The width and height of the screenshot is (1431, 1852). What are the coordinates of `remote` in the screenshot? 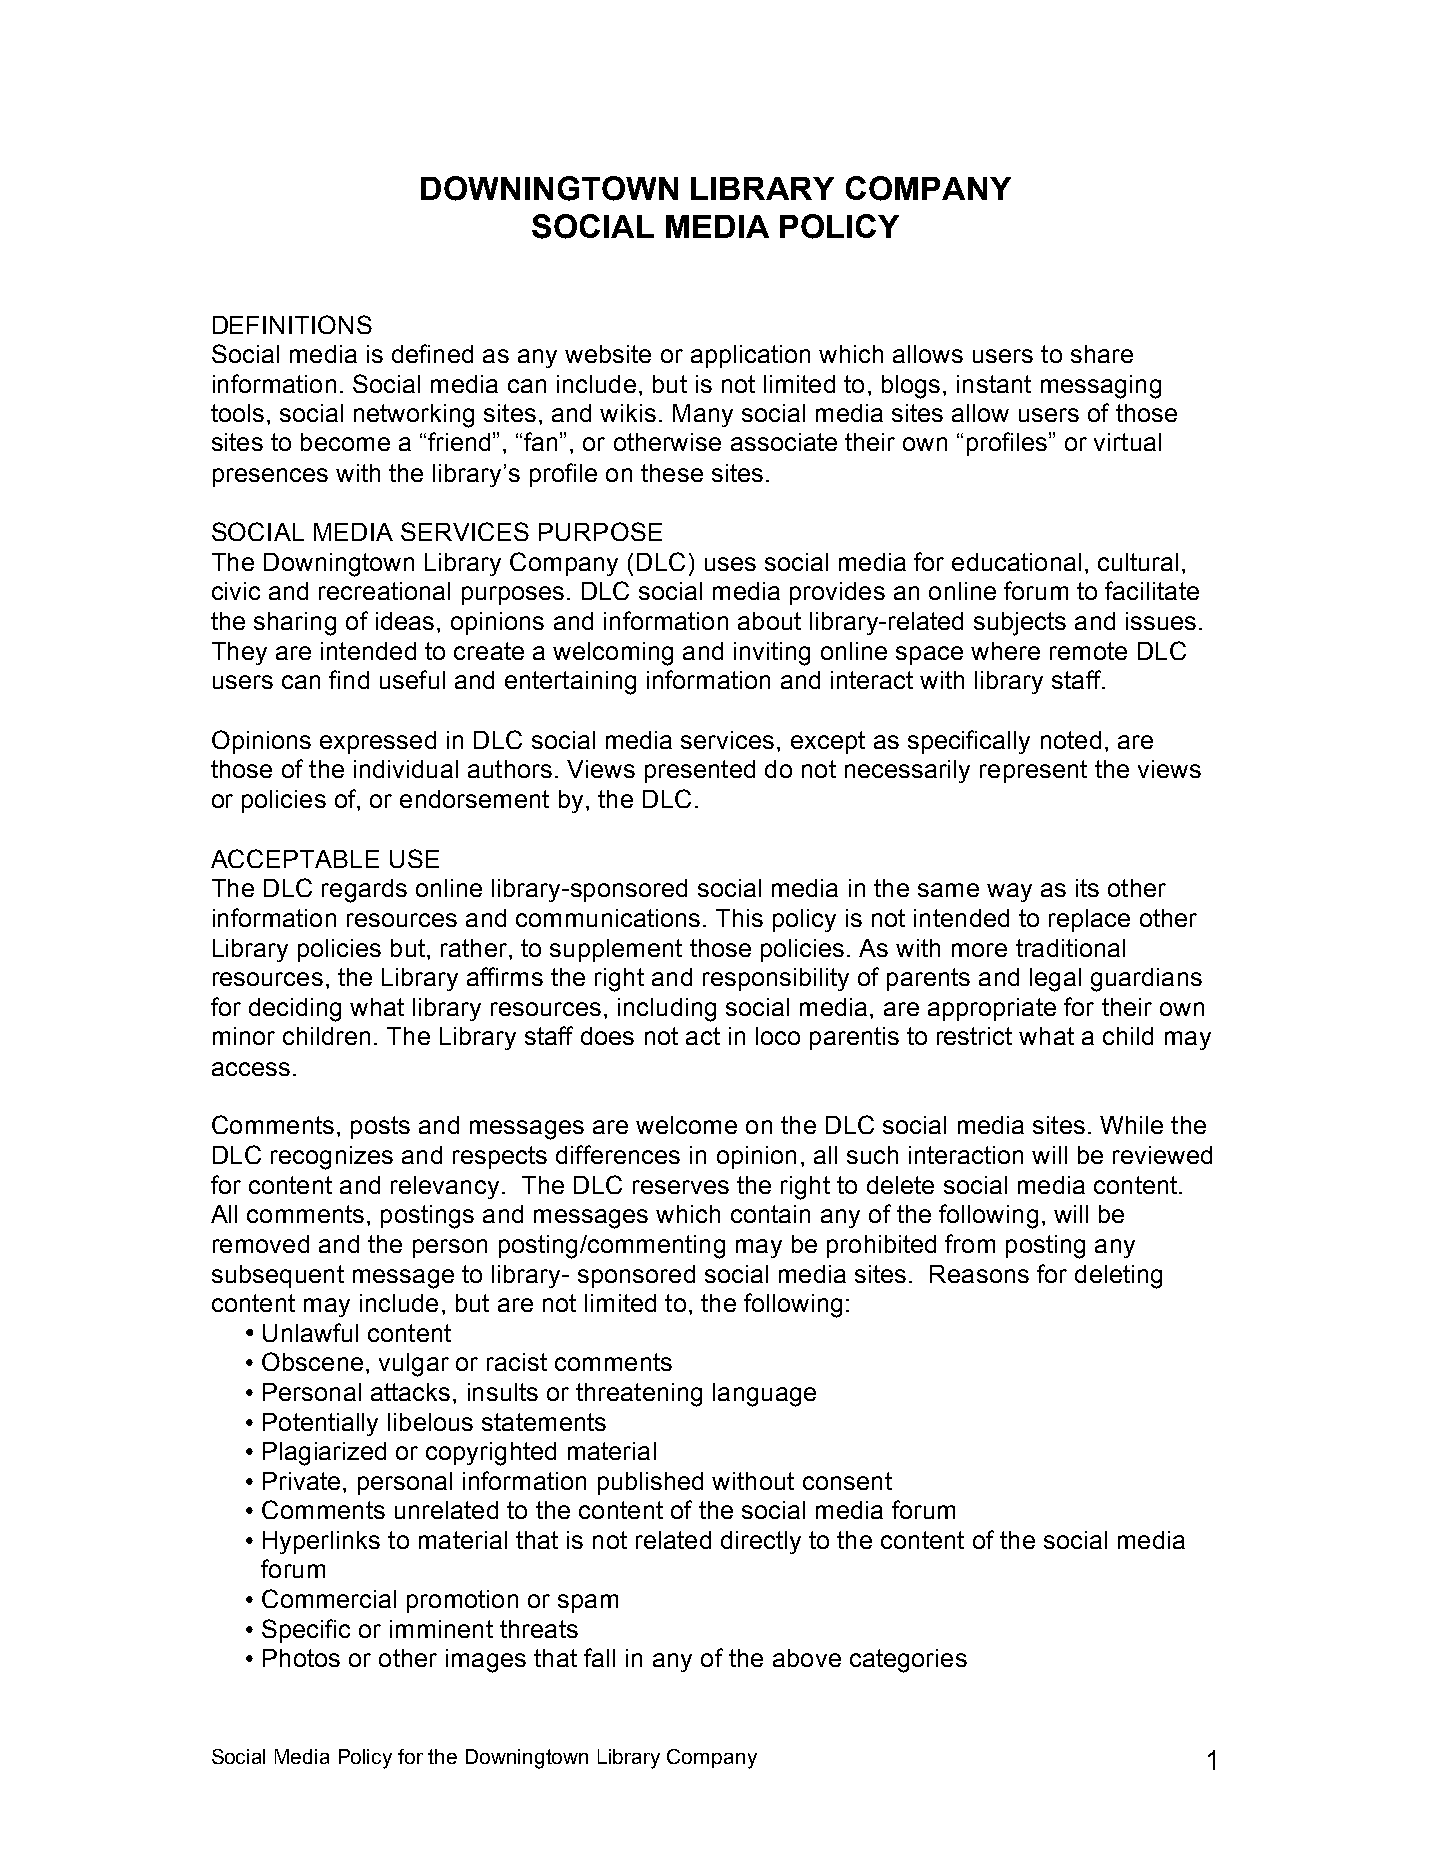 It's located at (1088, 651).
